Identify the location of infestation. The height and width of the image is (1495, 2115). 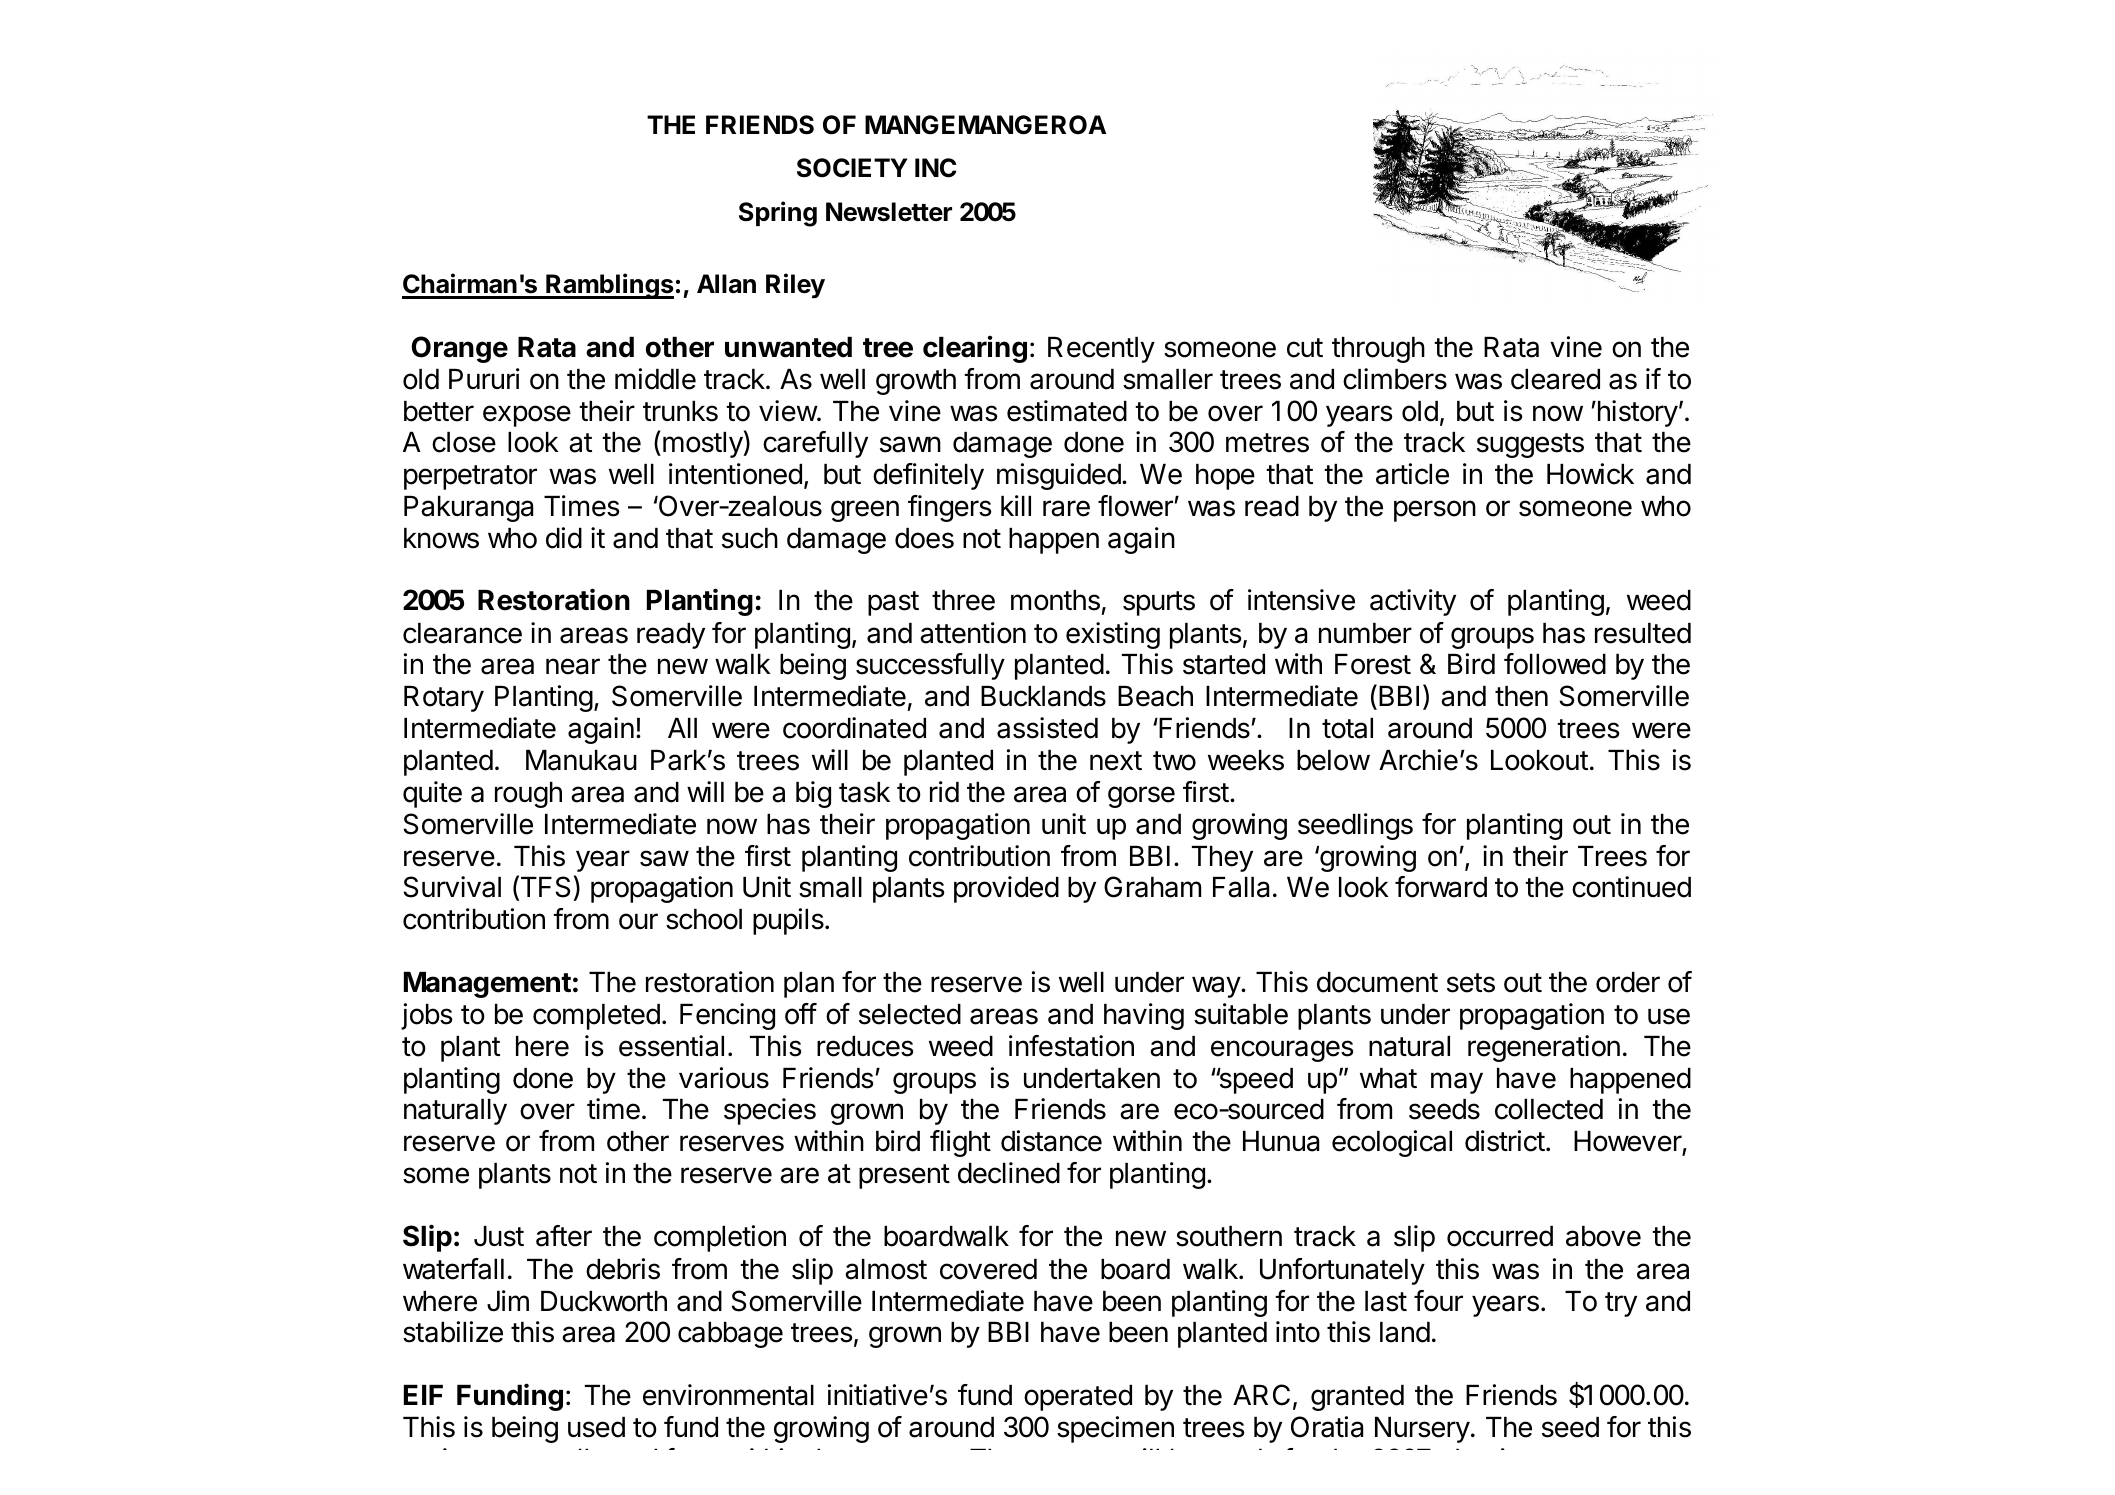
(1071, 1046).
